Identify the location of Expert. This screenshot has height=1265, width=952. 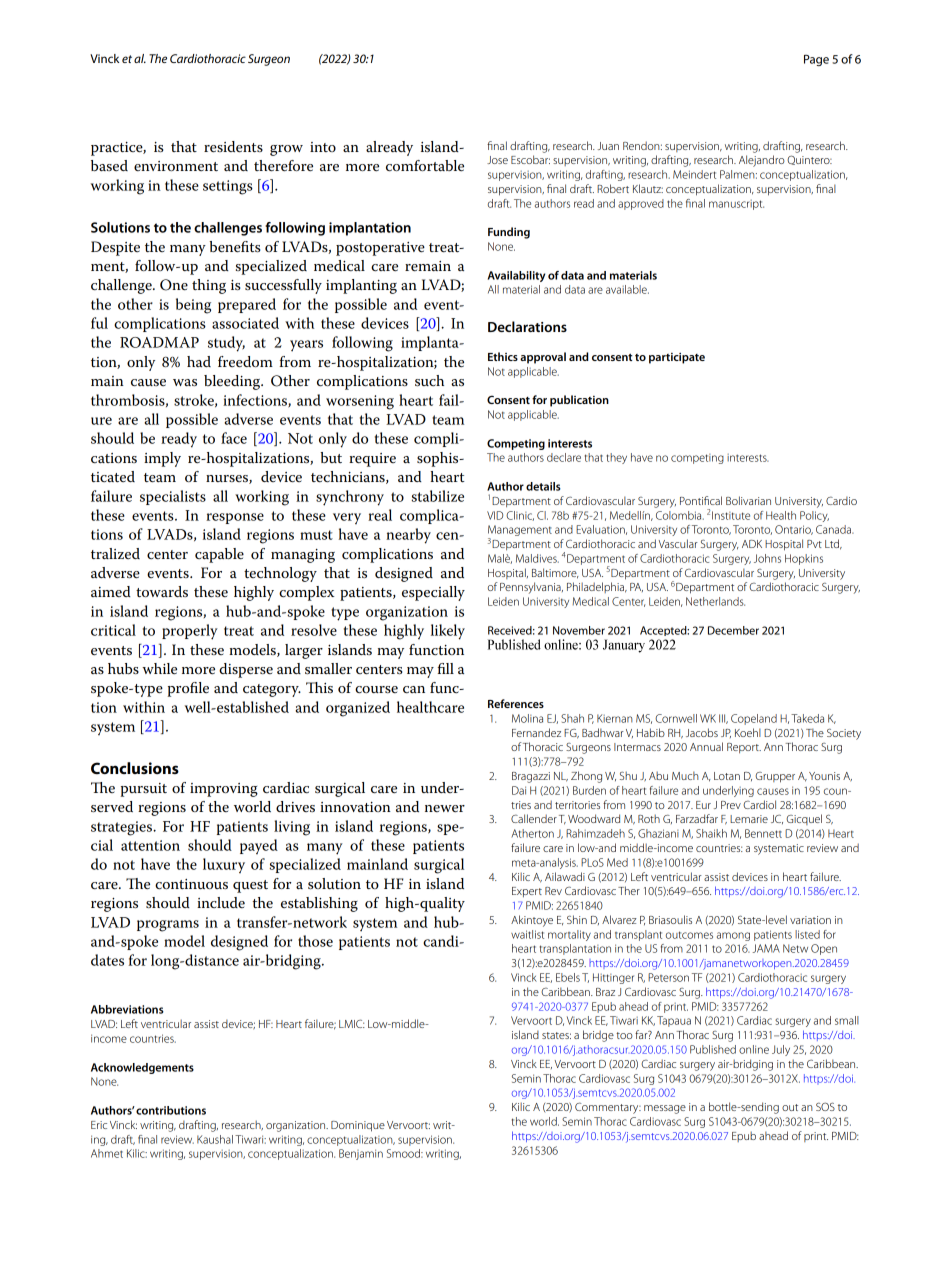
(527, 892).
